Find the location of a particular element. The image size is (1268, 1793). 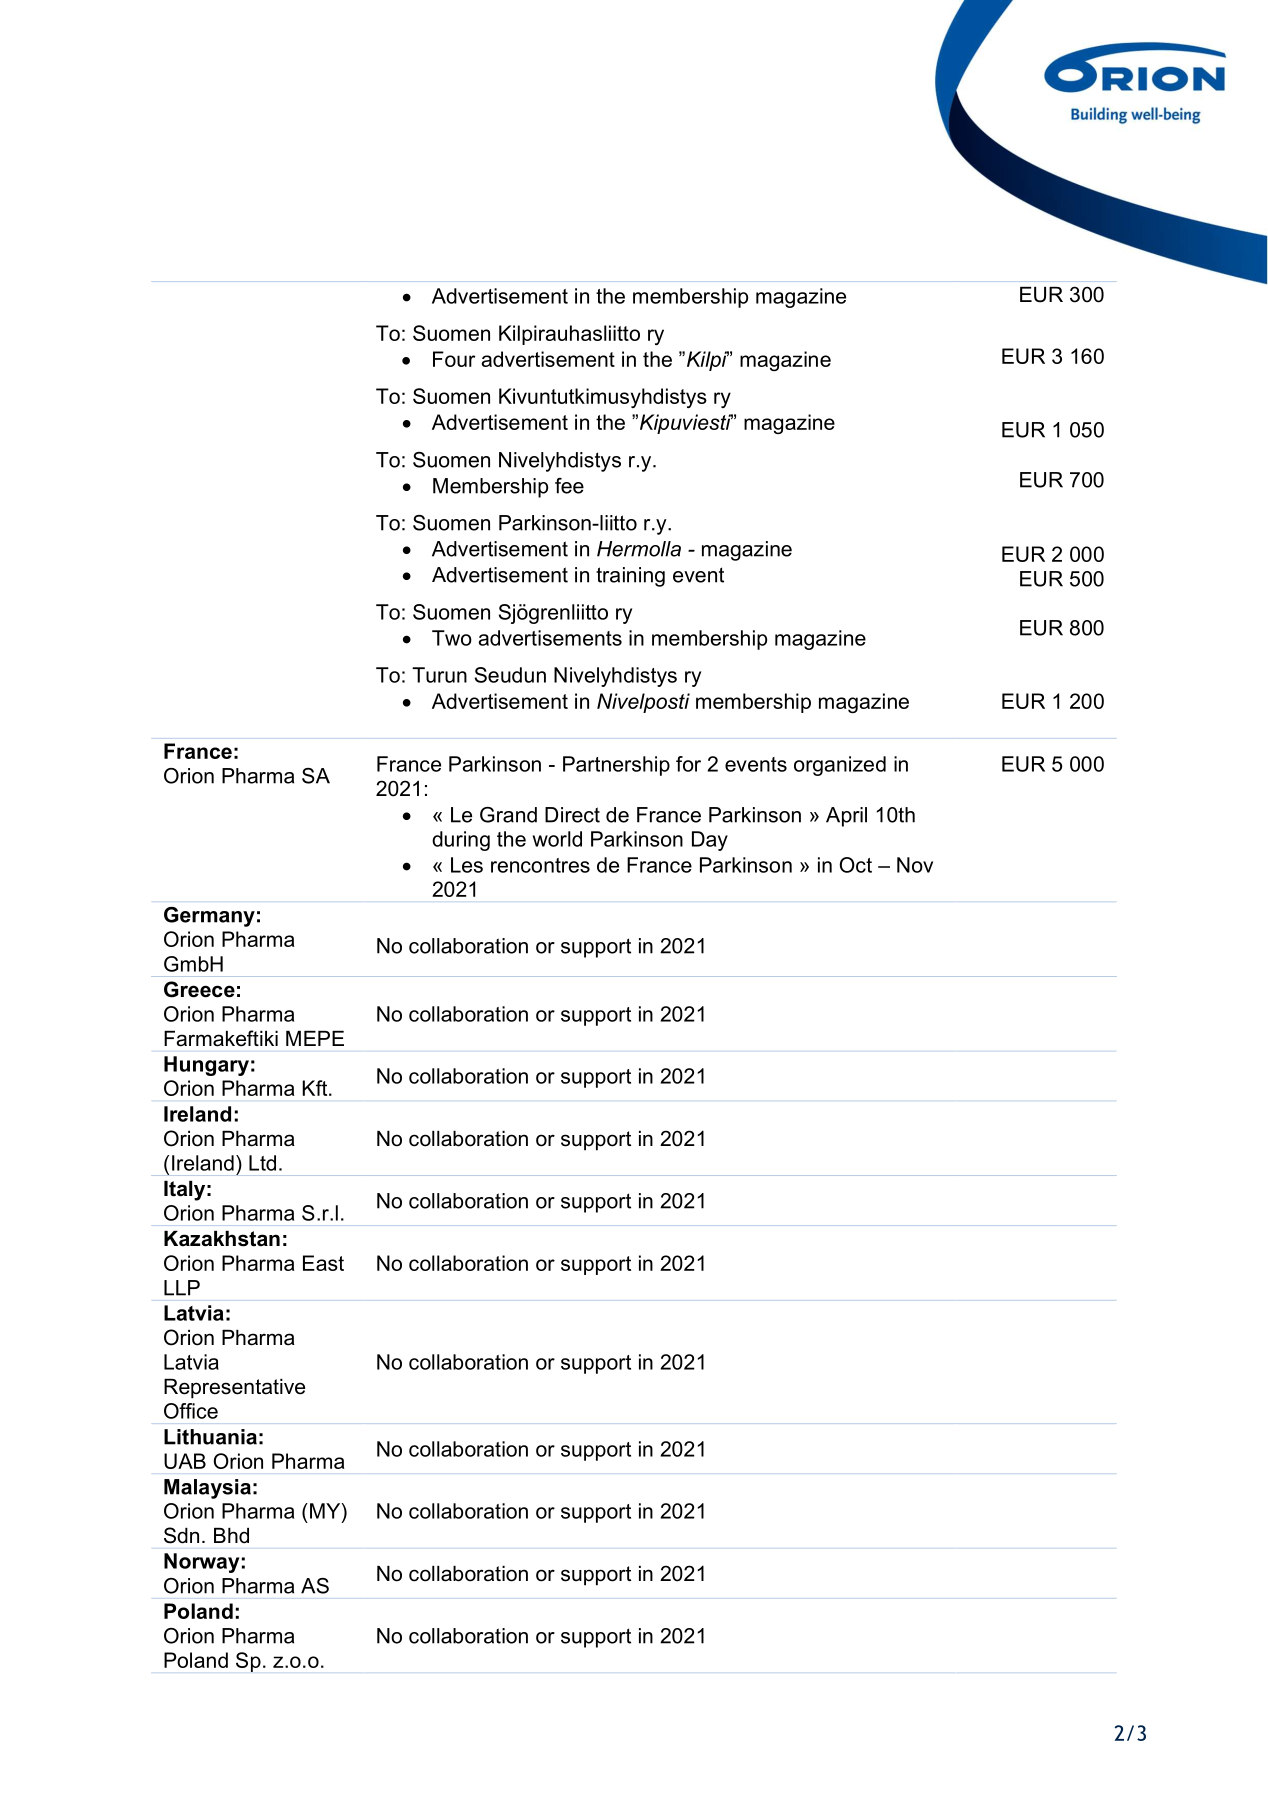

Four is located at coordinates (454, 359).
